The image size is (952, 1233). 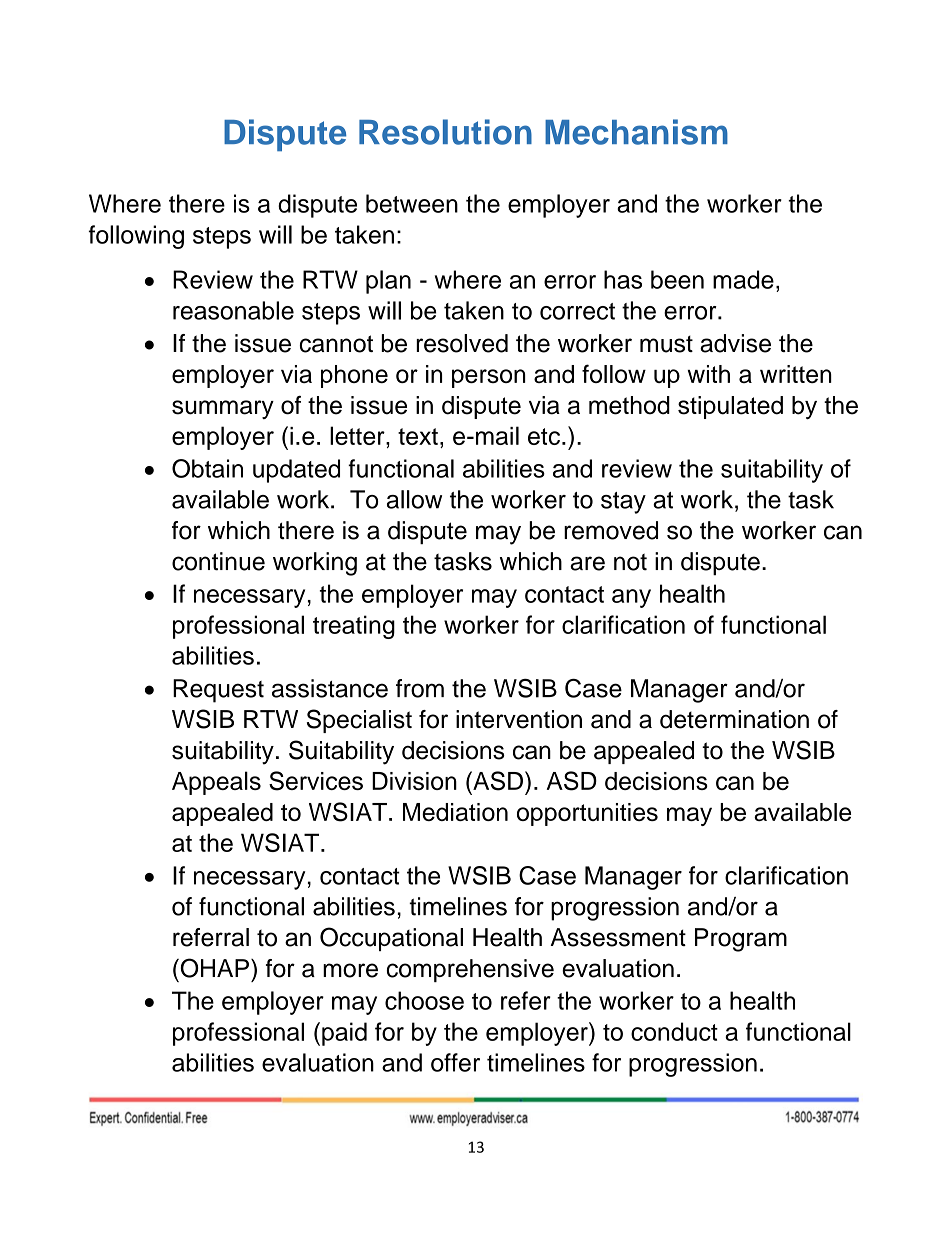 I want to click on continue, so click(x=218, y=561).
